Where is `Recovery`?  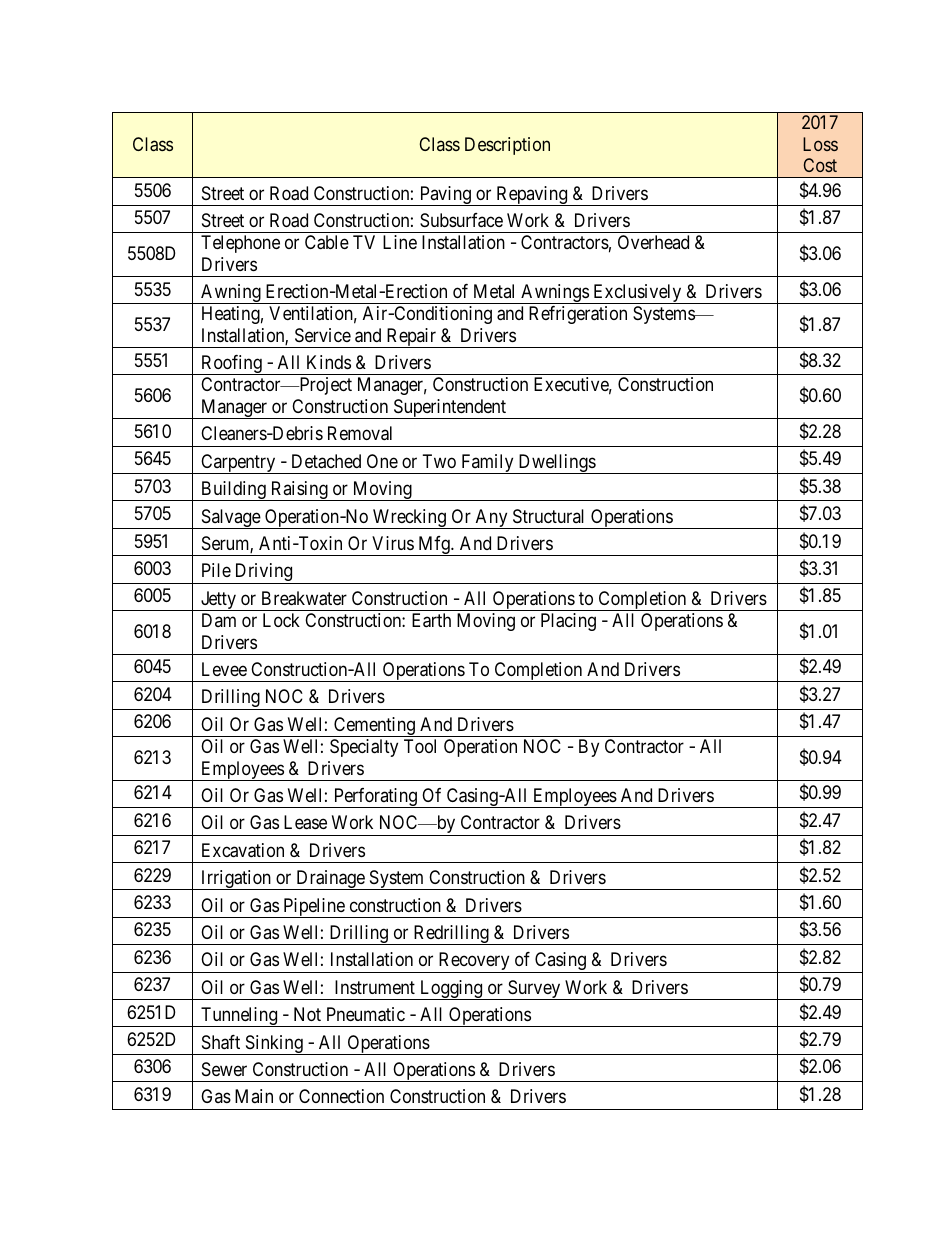 Recovery is located at coordinates (474, 962).
